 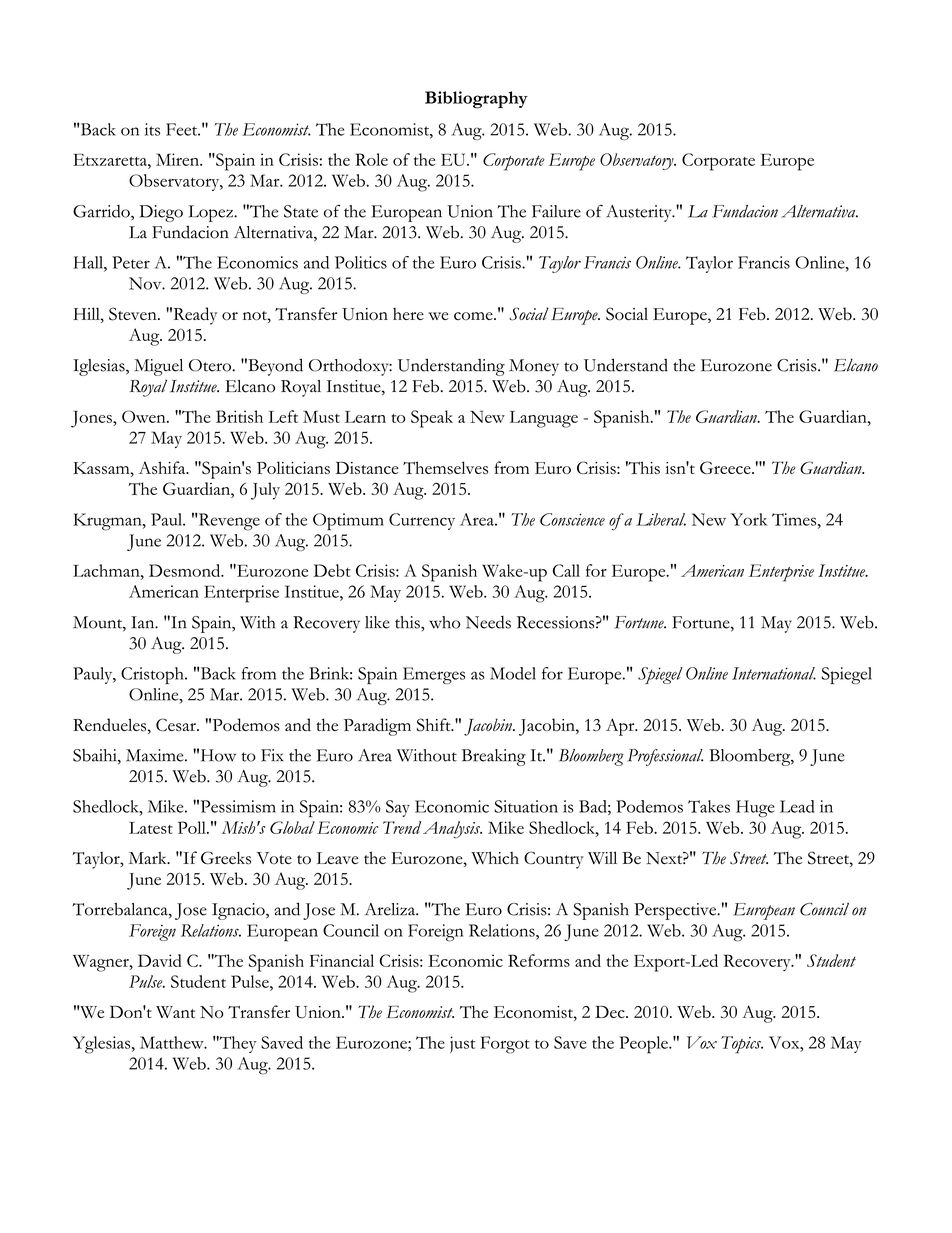 I want to click on Miguel, so click(x=158, y=367).
